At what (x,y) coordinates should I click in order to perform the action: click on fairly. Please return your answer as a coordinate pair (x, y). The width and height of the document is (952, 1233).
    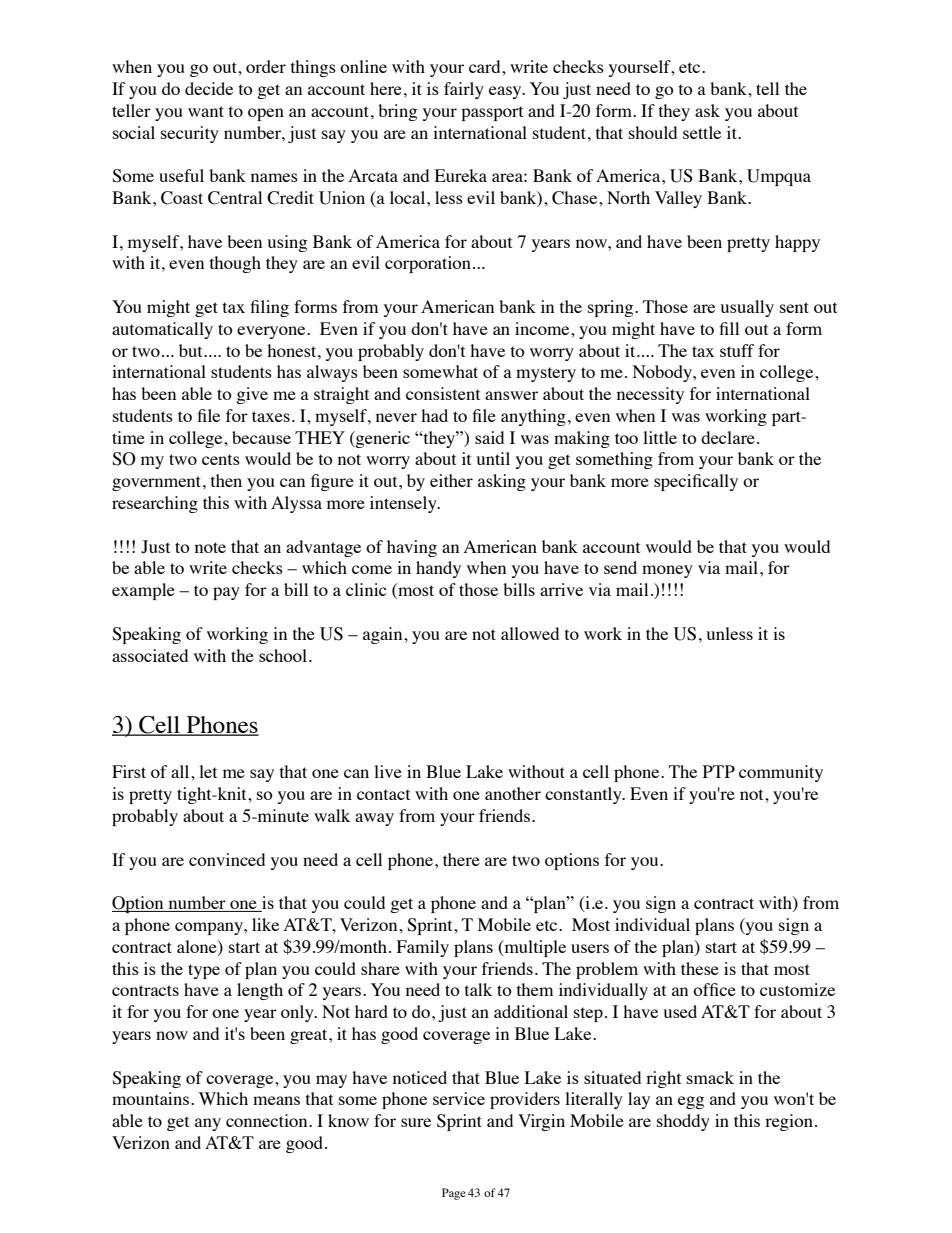
    Looking at the image, I should click on (464, 90).
